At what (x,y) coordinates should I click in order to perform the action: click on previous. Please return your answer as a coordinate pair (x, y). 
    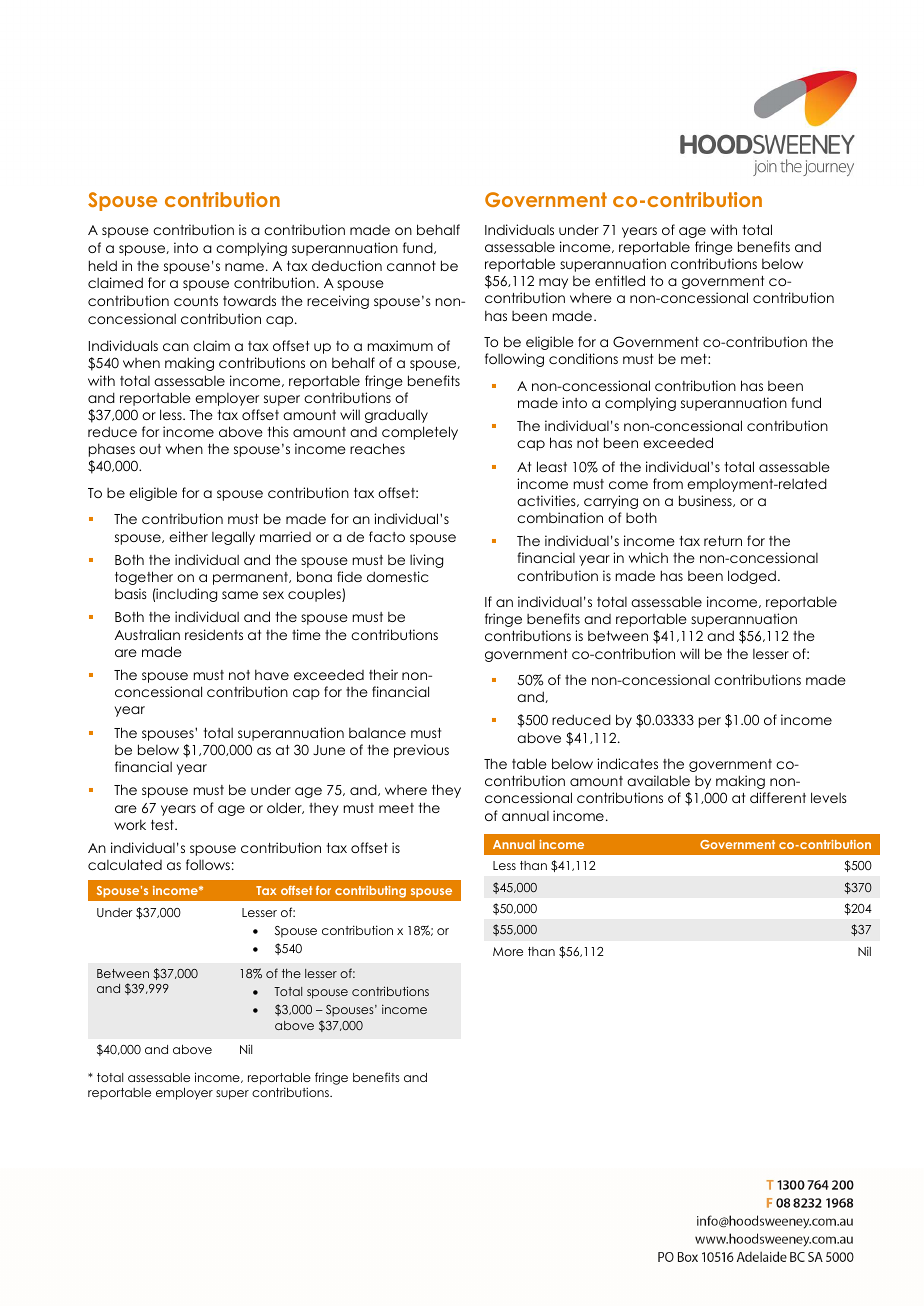
    Looking at the image, I should click on (421, 751).
